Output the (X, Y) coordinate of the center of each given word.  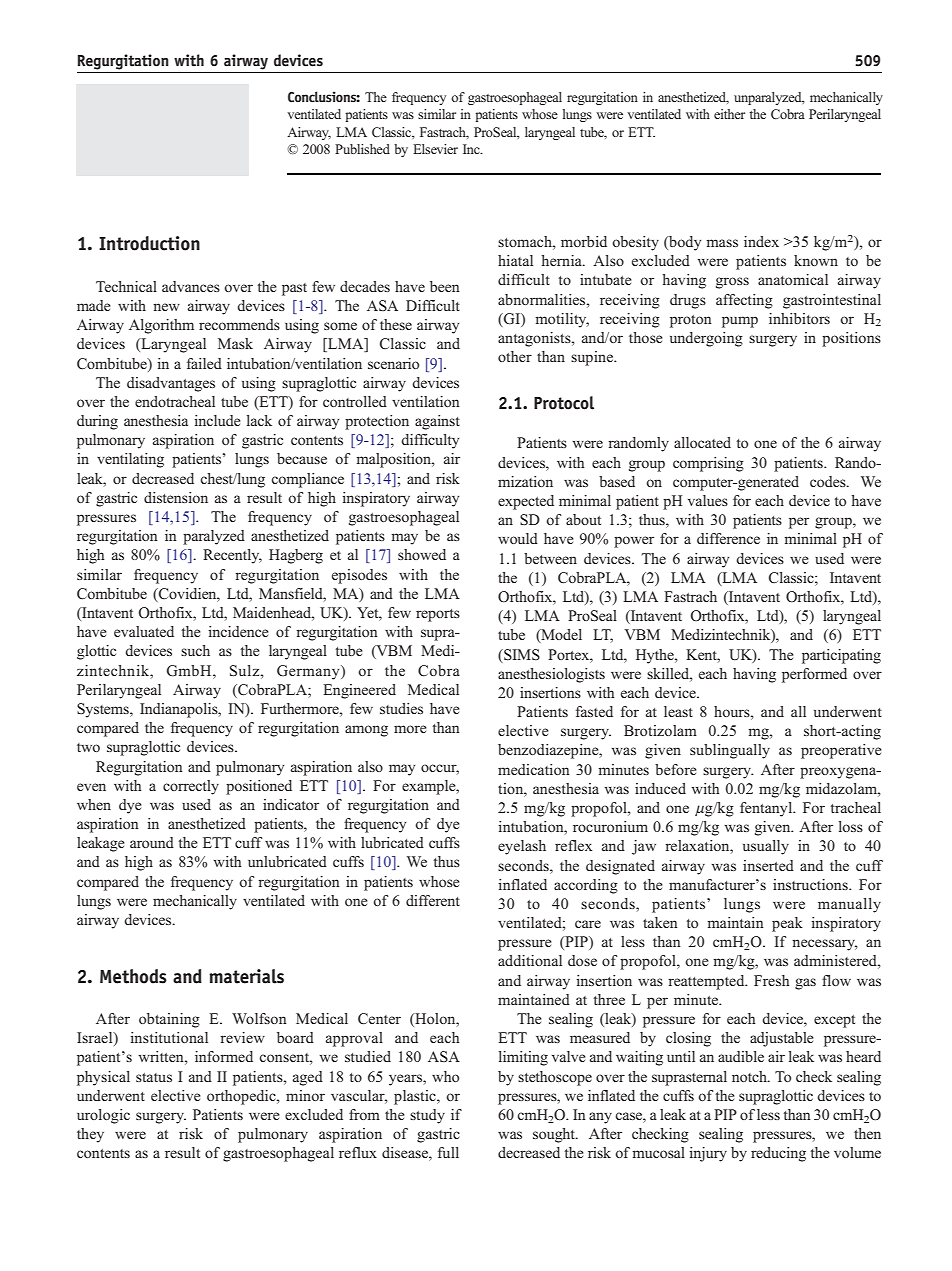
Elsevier (435, 149)
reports (438, 615)
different (433, 900)
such (195, 650)
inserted (768, 865)
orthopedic (242, 1097)
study (427, 1116)
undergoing (706, 339)
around (152, 842)
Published (362, 149)
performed (814, 675)
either (729, 114)
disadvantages (171, 384)
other (515, 356)
